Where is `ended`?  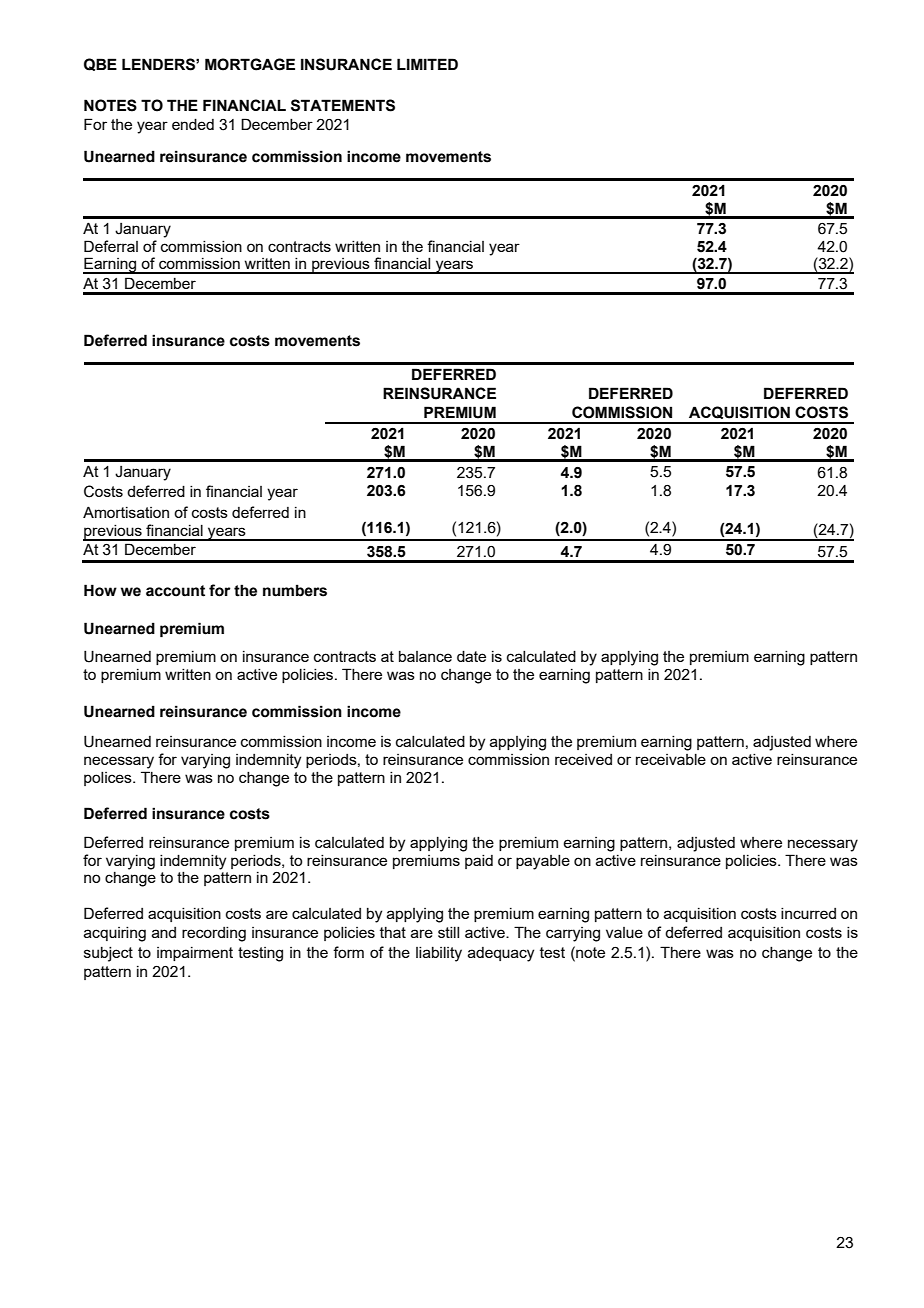 ended is located at coordinates (193, 124).
